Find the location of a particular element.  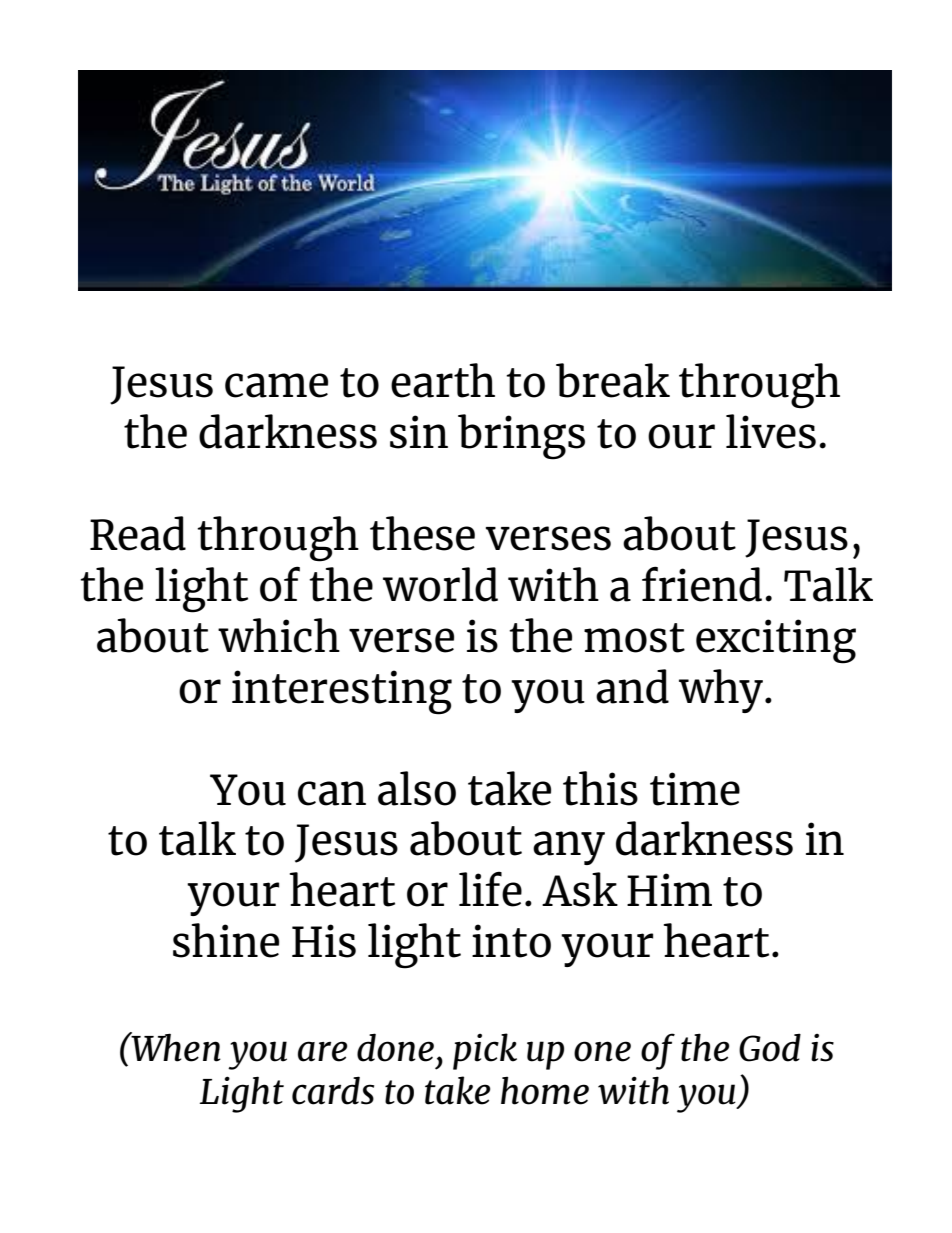

lives is located at coordinates (771, 431).
